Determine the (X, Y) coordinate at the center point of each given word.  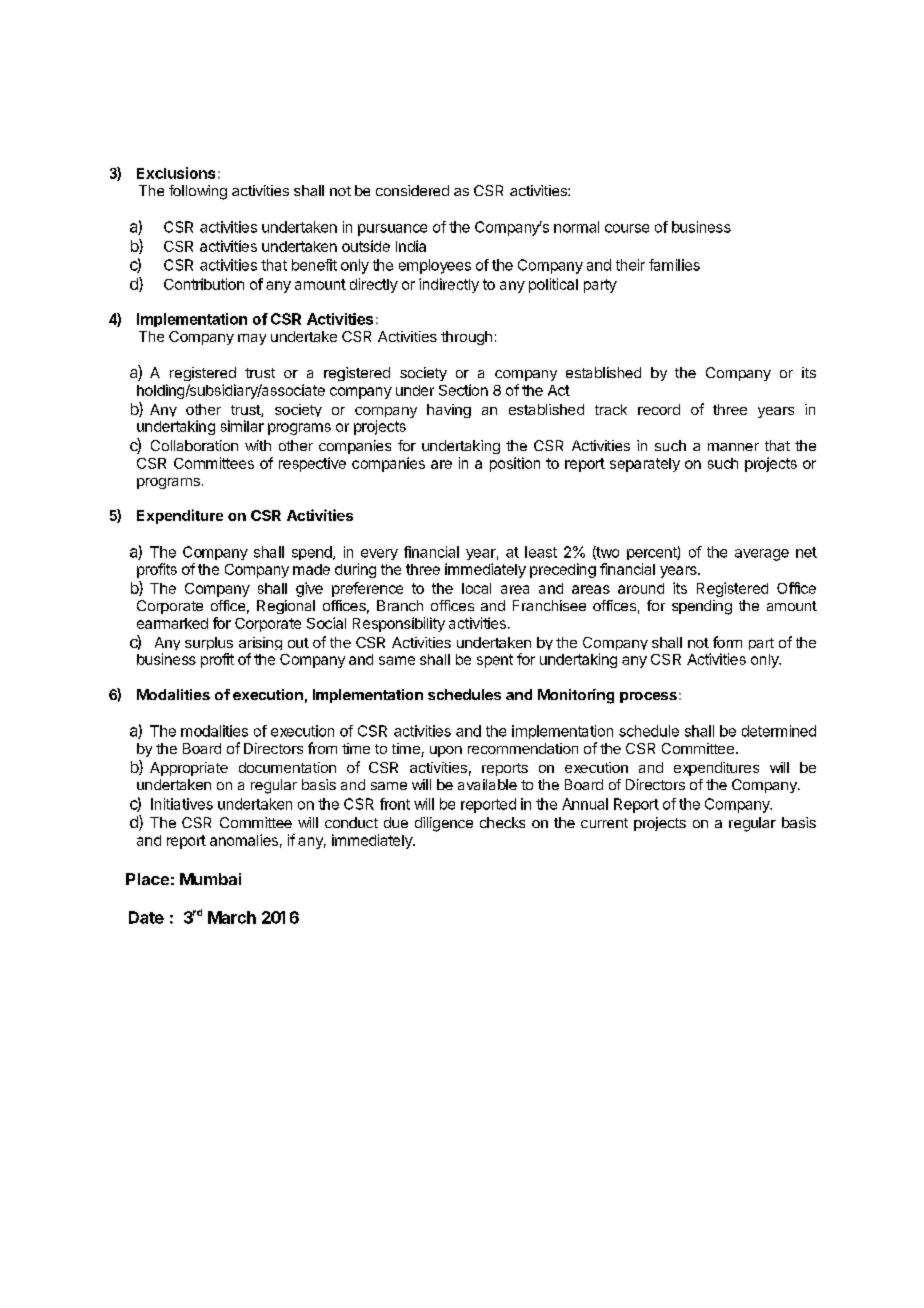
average (762, 555)
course (627, 228)
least (541, 552)
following (198, 192)
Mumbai (210, 879)
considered (412, 190)
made (311, 569)
